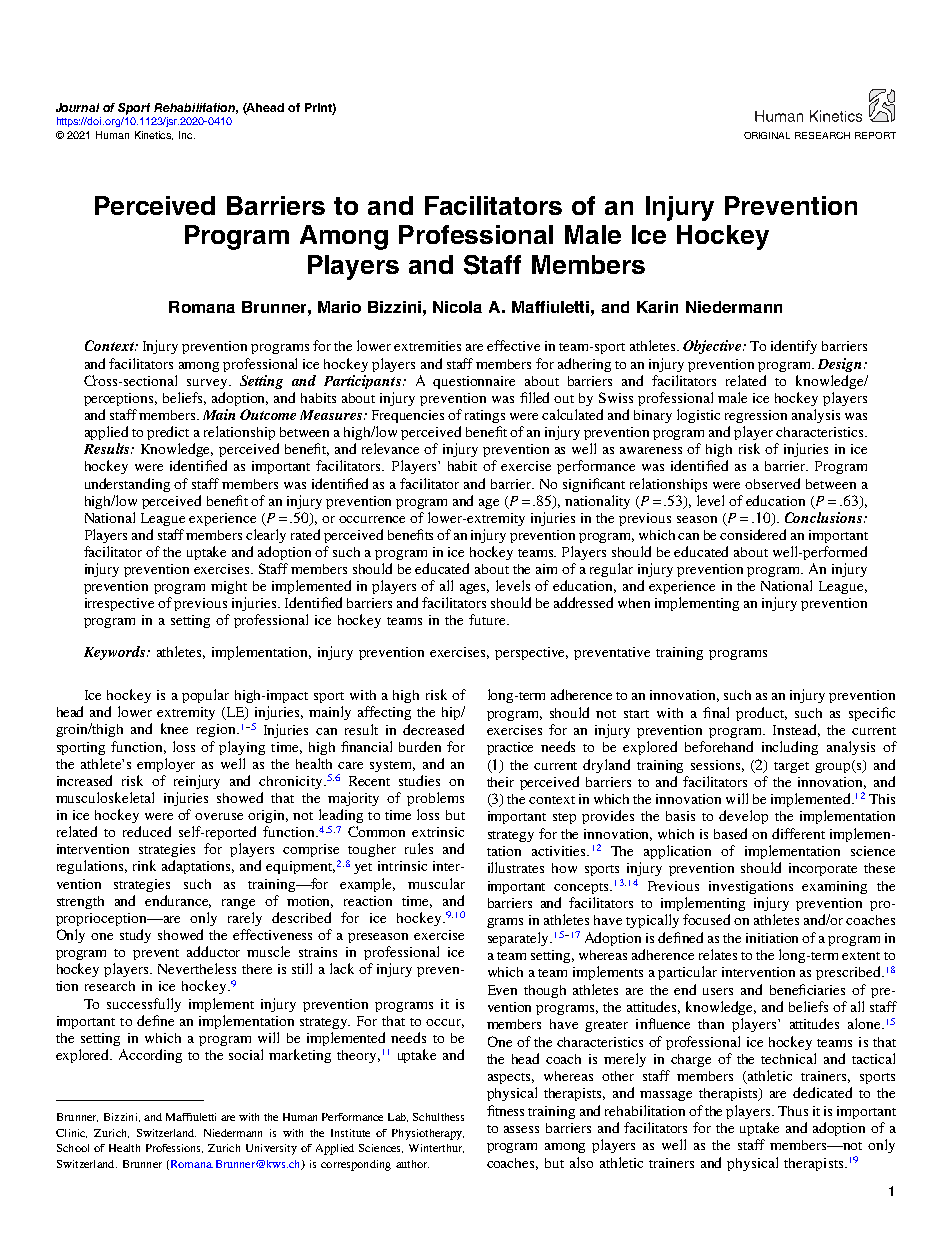  I want to click on endurance, so click(178, 901).
